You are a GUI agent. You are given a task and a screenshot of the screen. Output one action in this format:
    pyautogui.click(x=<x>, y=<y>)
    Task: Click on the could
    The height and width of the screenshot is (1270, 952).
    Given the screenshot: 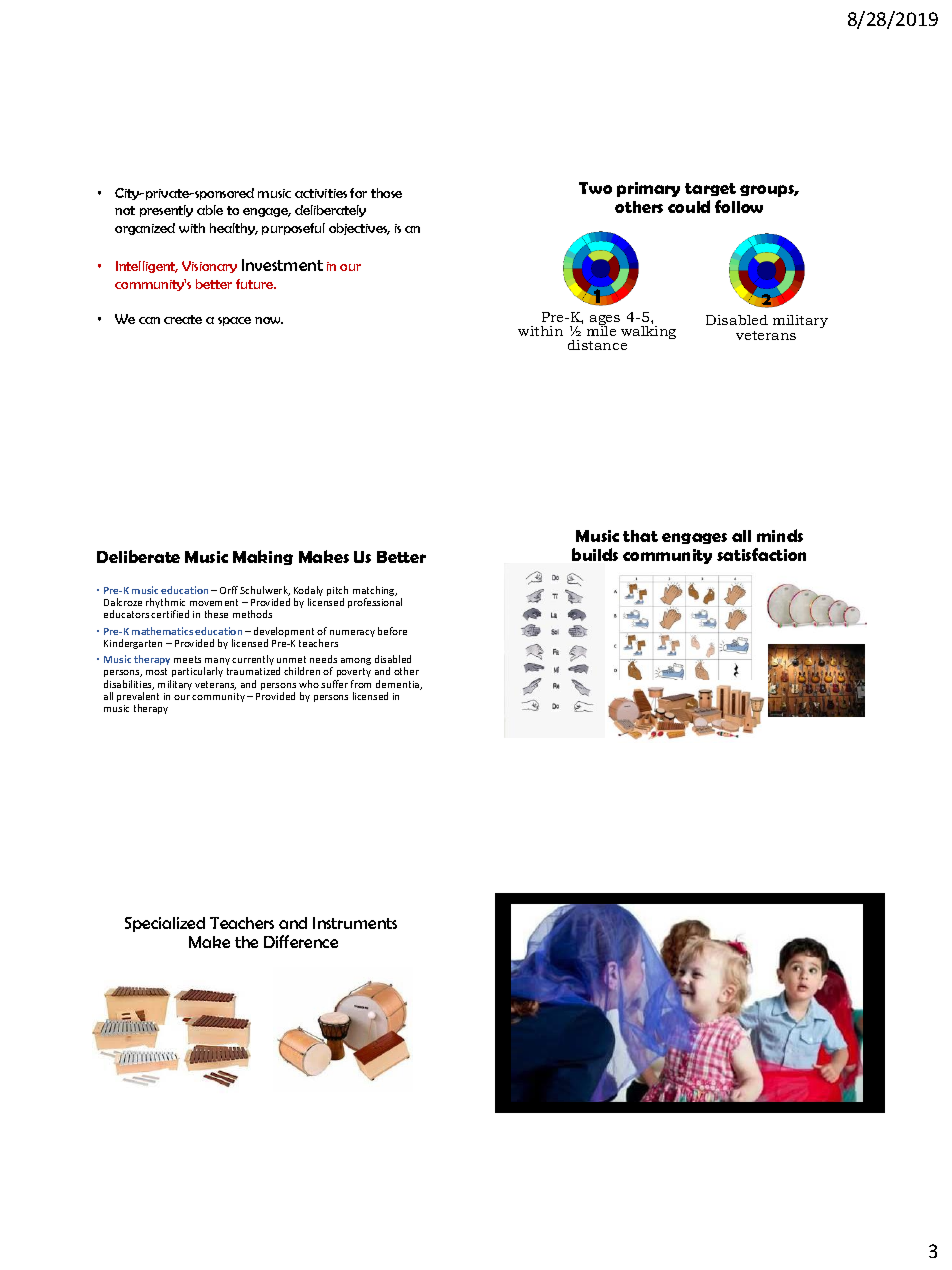 What is the action you would take?
    pyautogui.click(x=689, y=206)
